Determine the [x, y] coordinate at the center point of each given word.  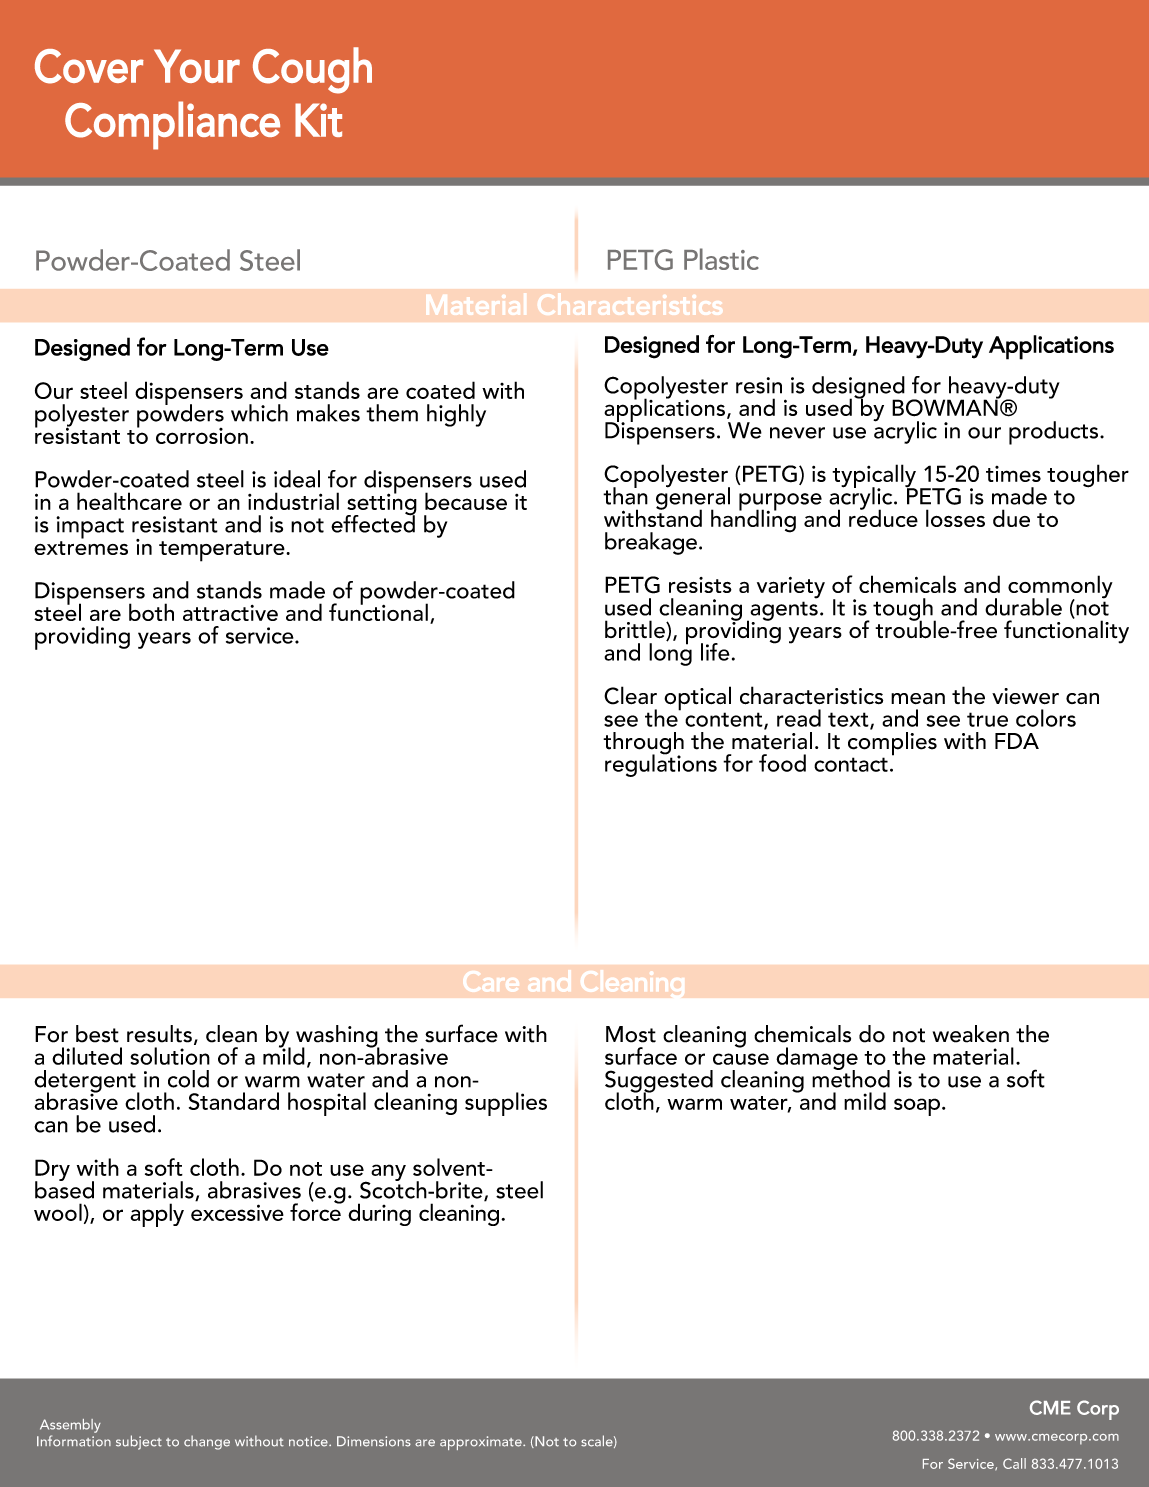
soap [917, 1107]
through [643, 744]
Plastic [721, 259]
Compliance [172, 125]
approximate [482, 1443]
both [151, 612]
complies [892, 743]
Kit [318, 120]
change [207, 1442]
